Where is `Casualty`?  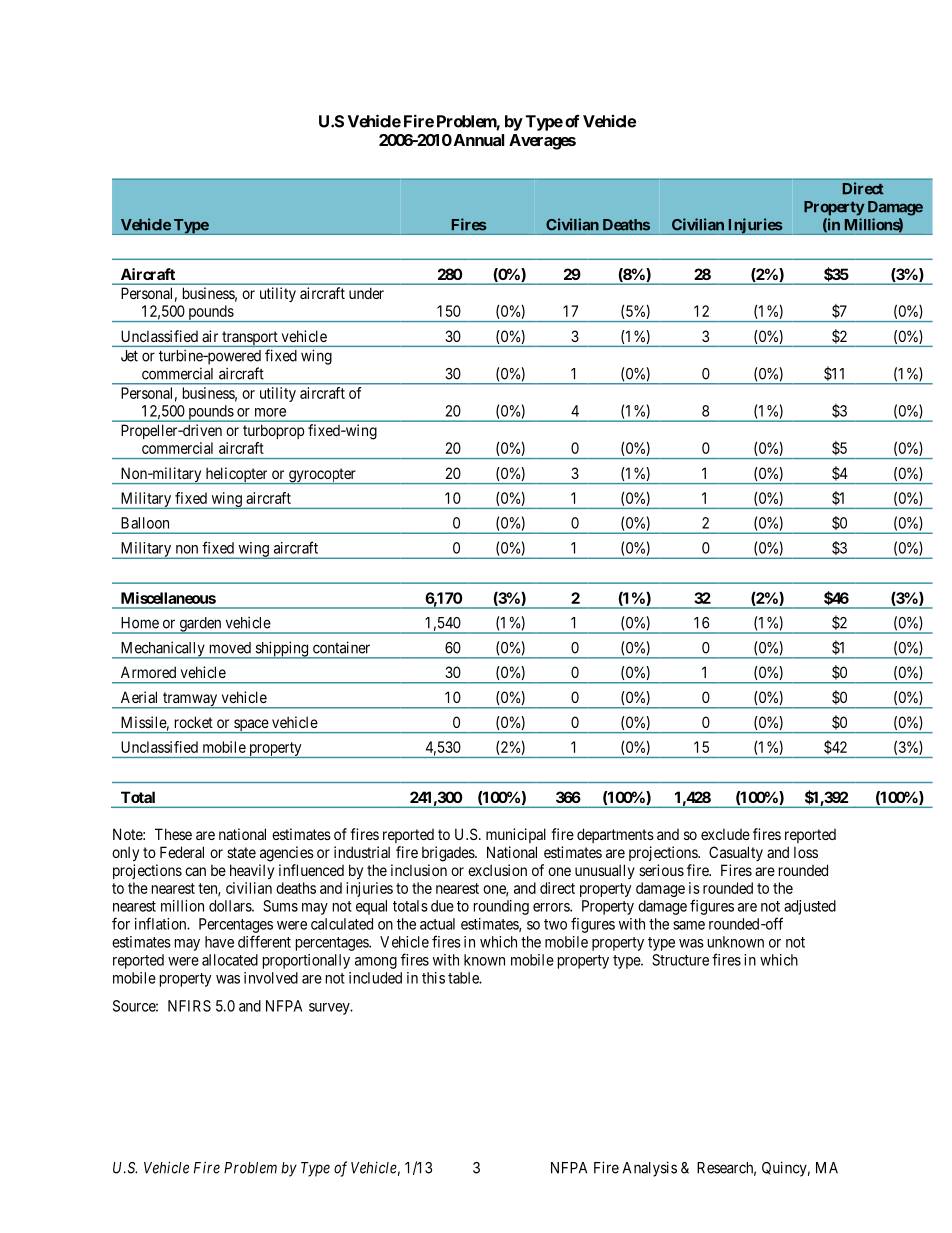
Casualty is located at coordinates (736, 853).
